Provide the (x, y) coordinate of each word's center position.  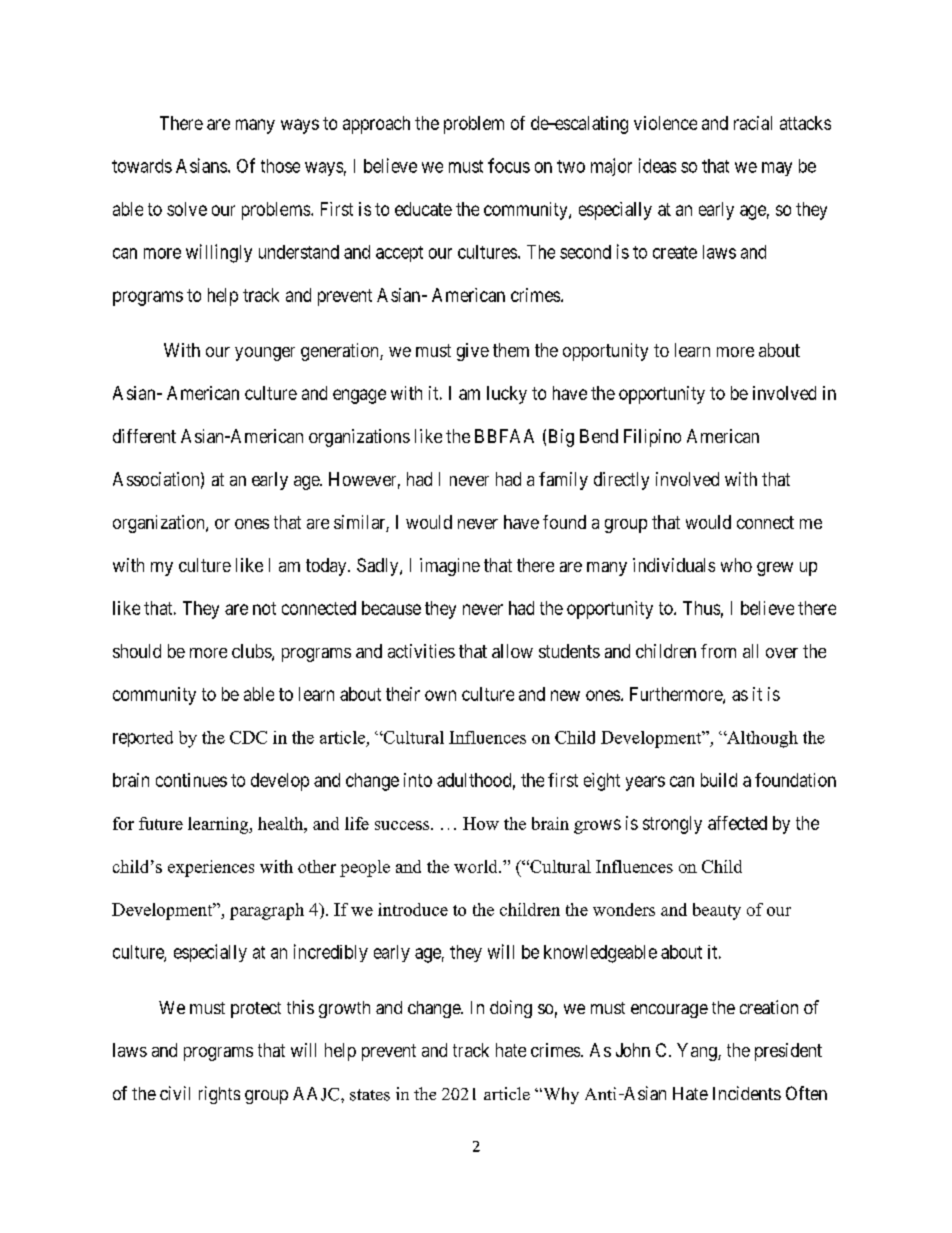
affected (737, 823)
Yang (698, 1052)
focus (509, 165)
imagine (450, 567)
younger (265, 354)
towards (142, 166)
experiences (211, 868)
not (264, 608)
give (473, 352)
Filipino (652, 438)
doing (511, 1009)
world (477, 866)
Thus (701, 608)
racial (753, 123)
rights (219, 1095)
